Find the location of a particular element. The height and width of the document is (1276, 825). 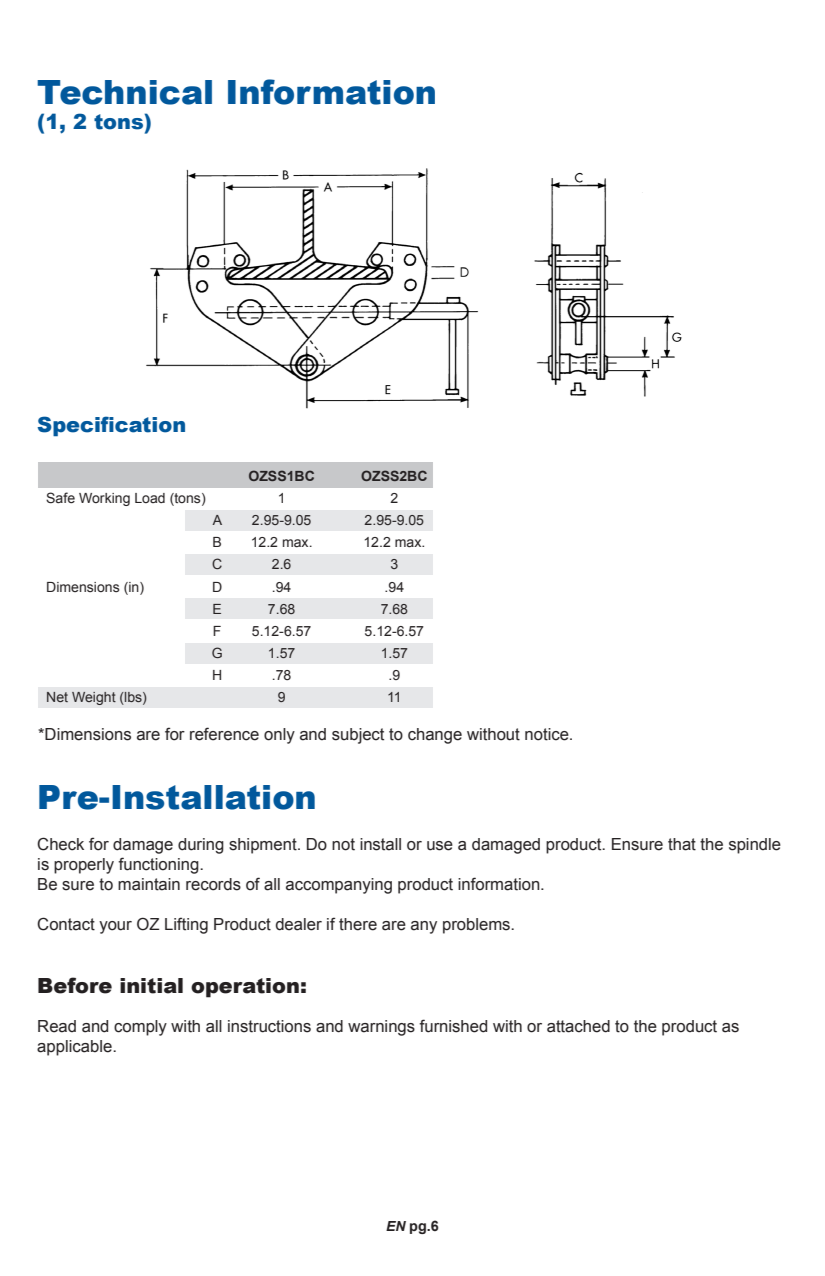

Working is located at coordinates (104, 499).
